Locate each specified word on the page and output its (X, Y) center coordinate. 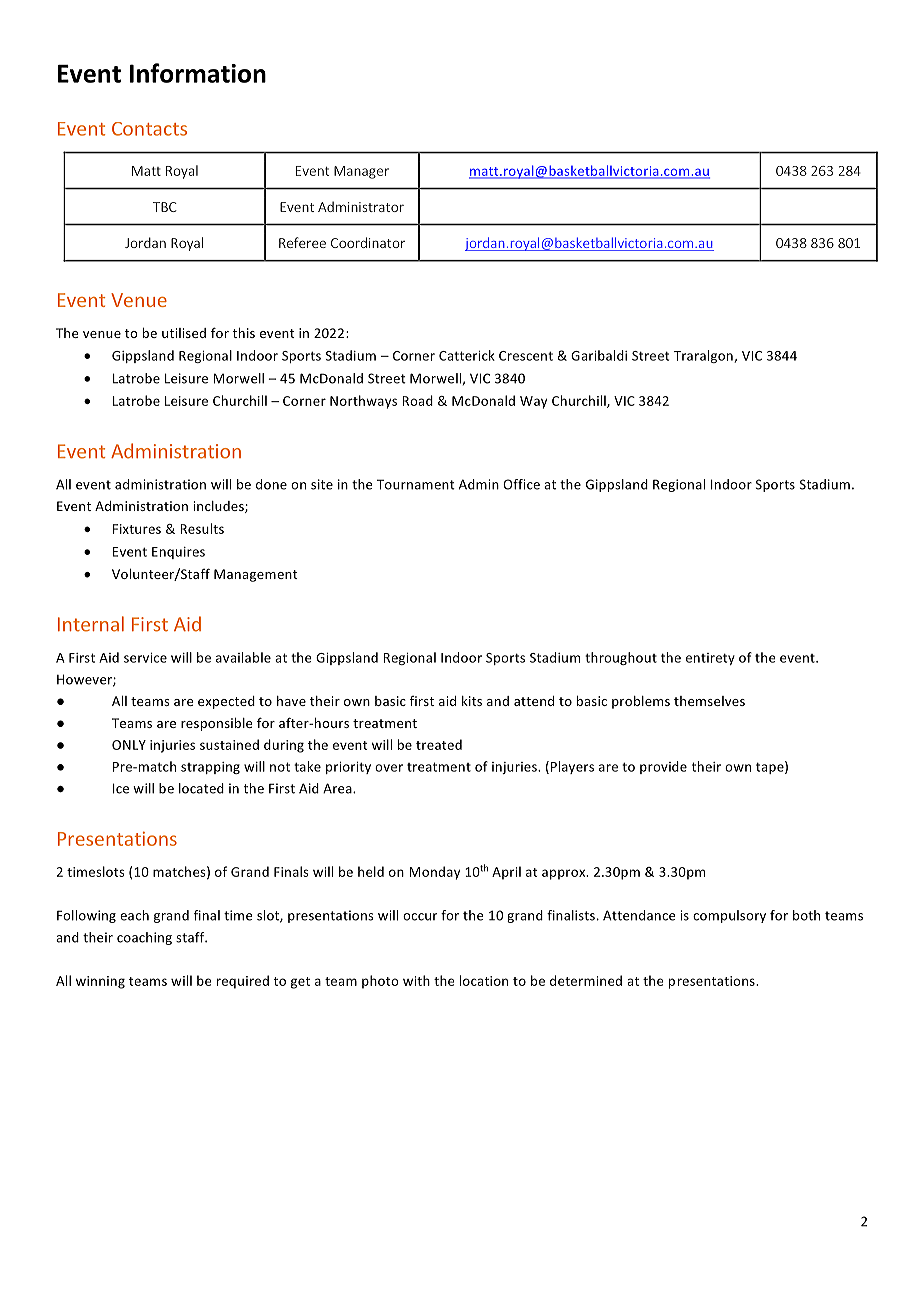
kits (472, 701)
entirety (710, 659)
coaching (144, 938)
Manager (361, 172)
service (145, 658)
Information (198, 73)
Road (417, 400)
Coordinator (368, 242)
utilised (184, 333)
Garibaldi (599, 355)
